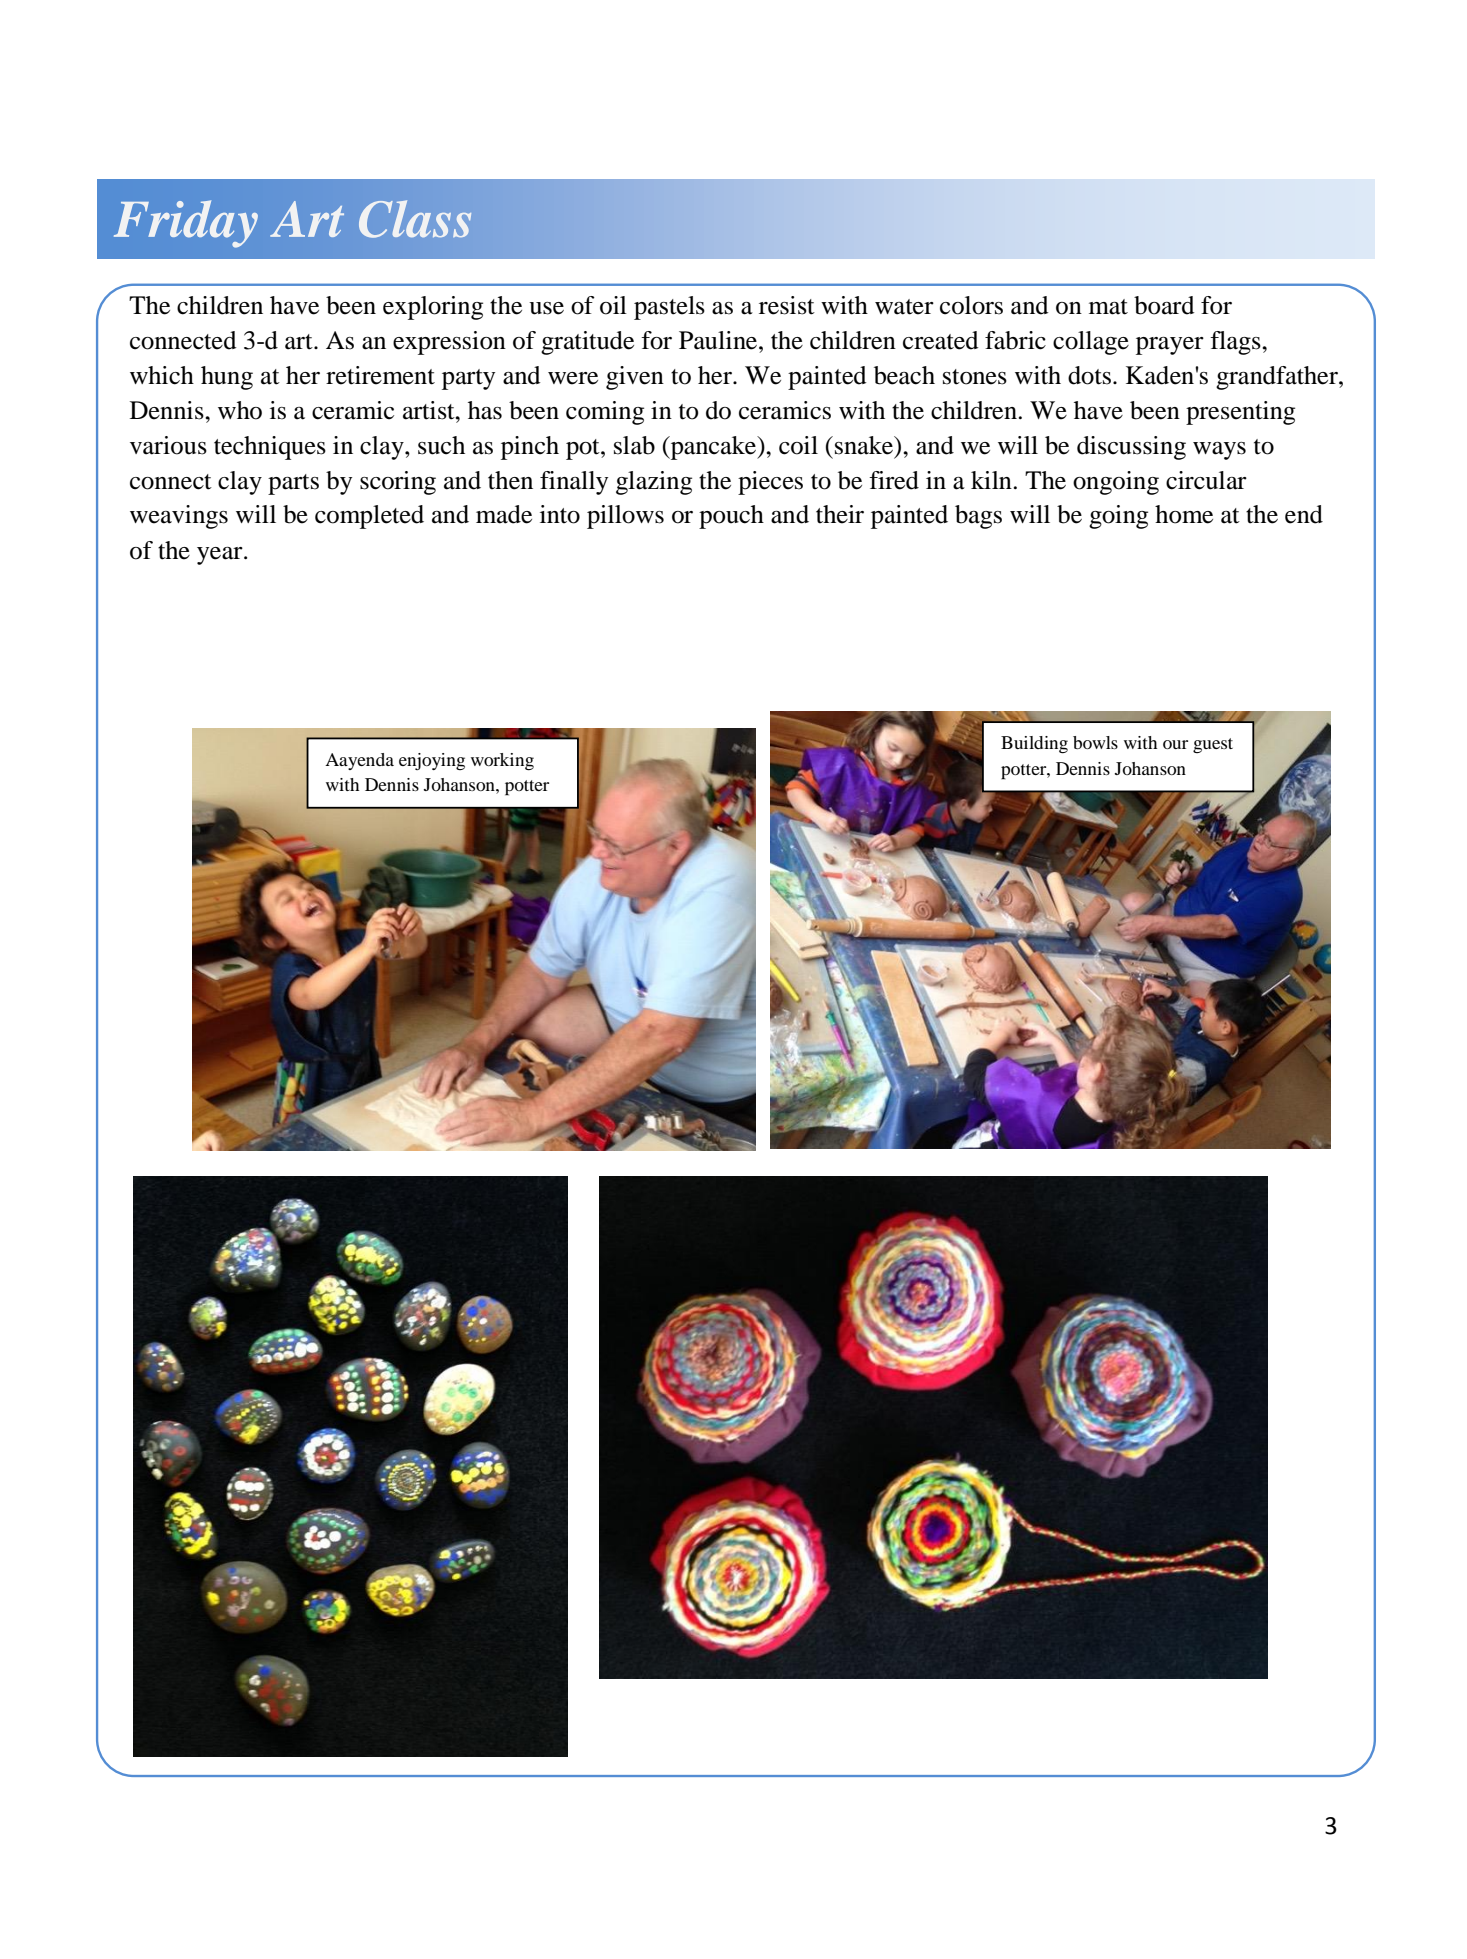  Describe the element at coordinates (432, 761) in the page. I see `enjoying` at that location.
